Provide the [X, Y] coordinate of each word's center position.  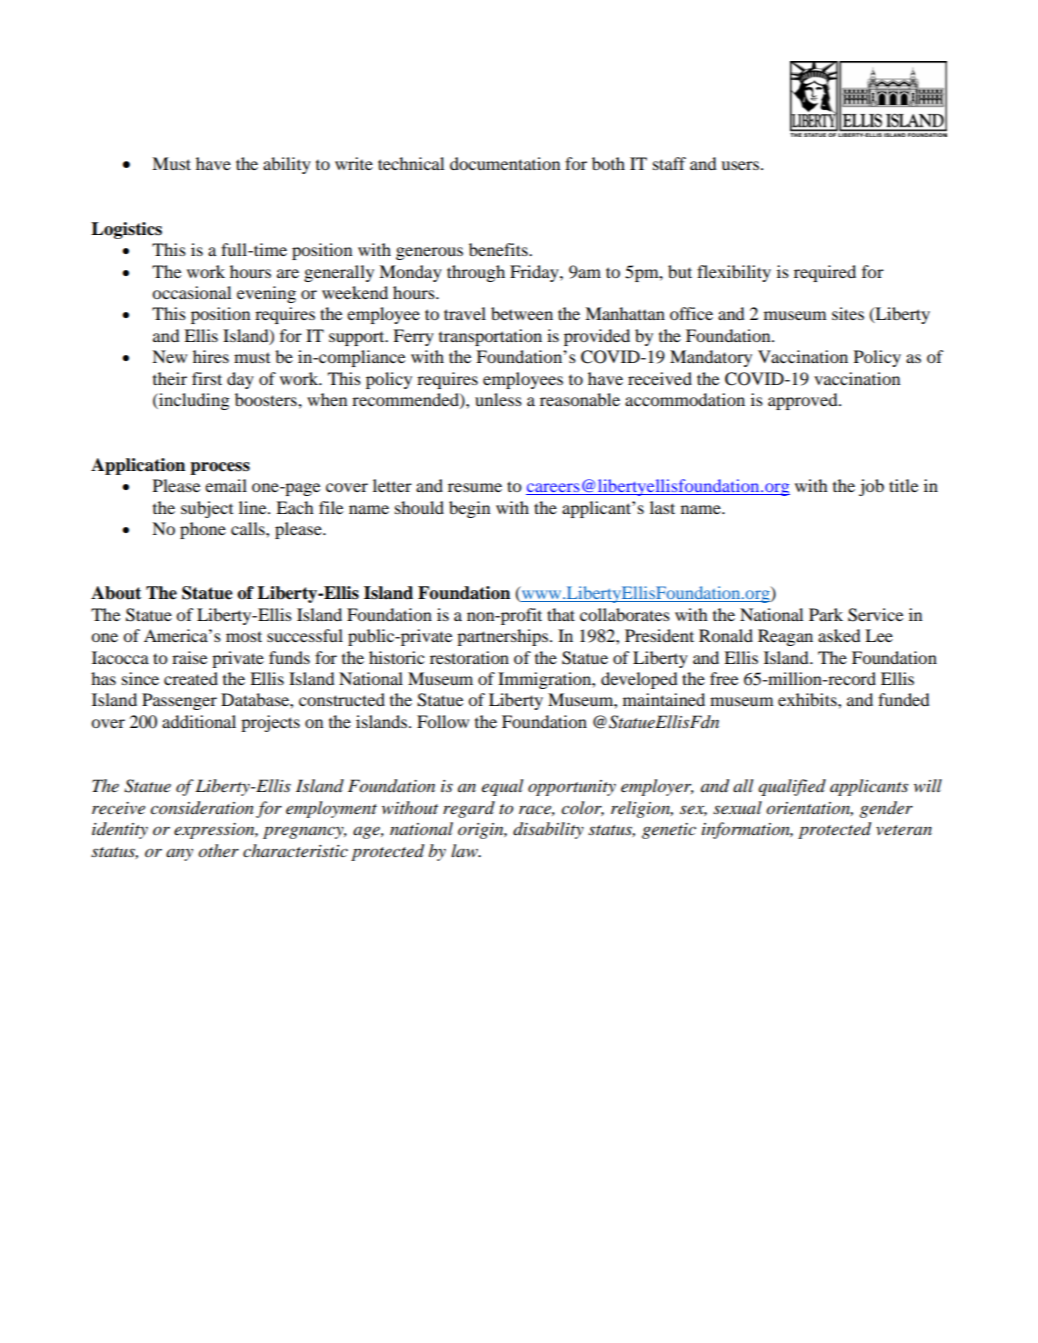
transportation [490, 337]
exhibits [808, 699]
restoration [469, 657]
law [465, 850]
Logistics [126, 230]
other [218, 851]
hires [211, 356]
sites [848, 313]
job [871, 487]
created [191, 678]
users [741, 165]
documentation [505, 163]
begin [469, 509]
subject [207, 509]
